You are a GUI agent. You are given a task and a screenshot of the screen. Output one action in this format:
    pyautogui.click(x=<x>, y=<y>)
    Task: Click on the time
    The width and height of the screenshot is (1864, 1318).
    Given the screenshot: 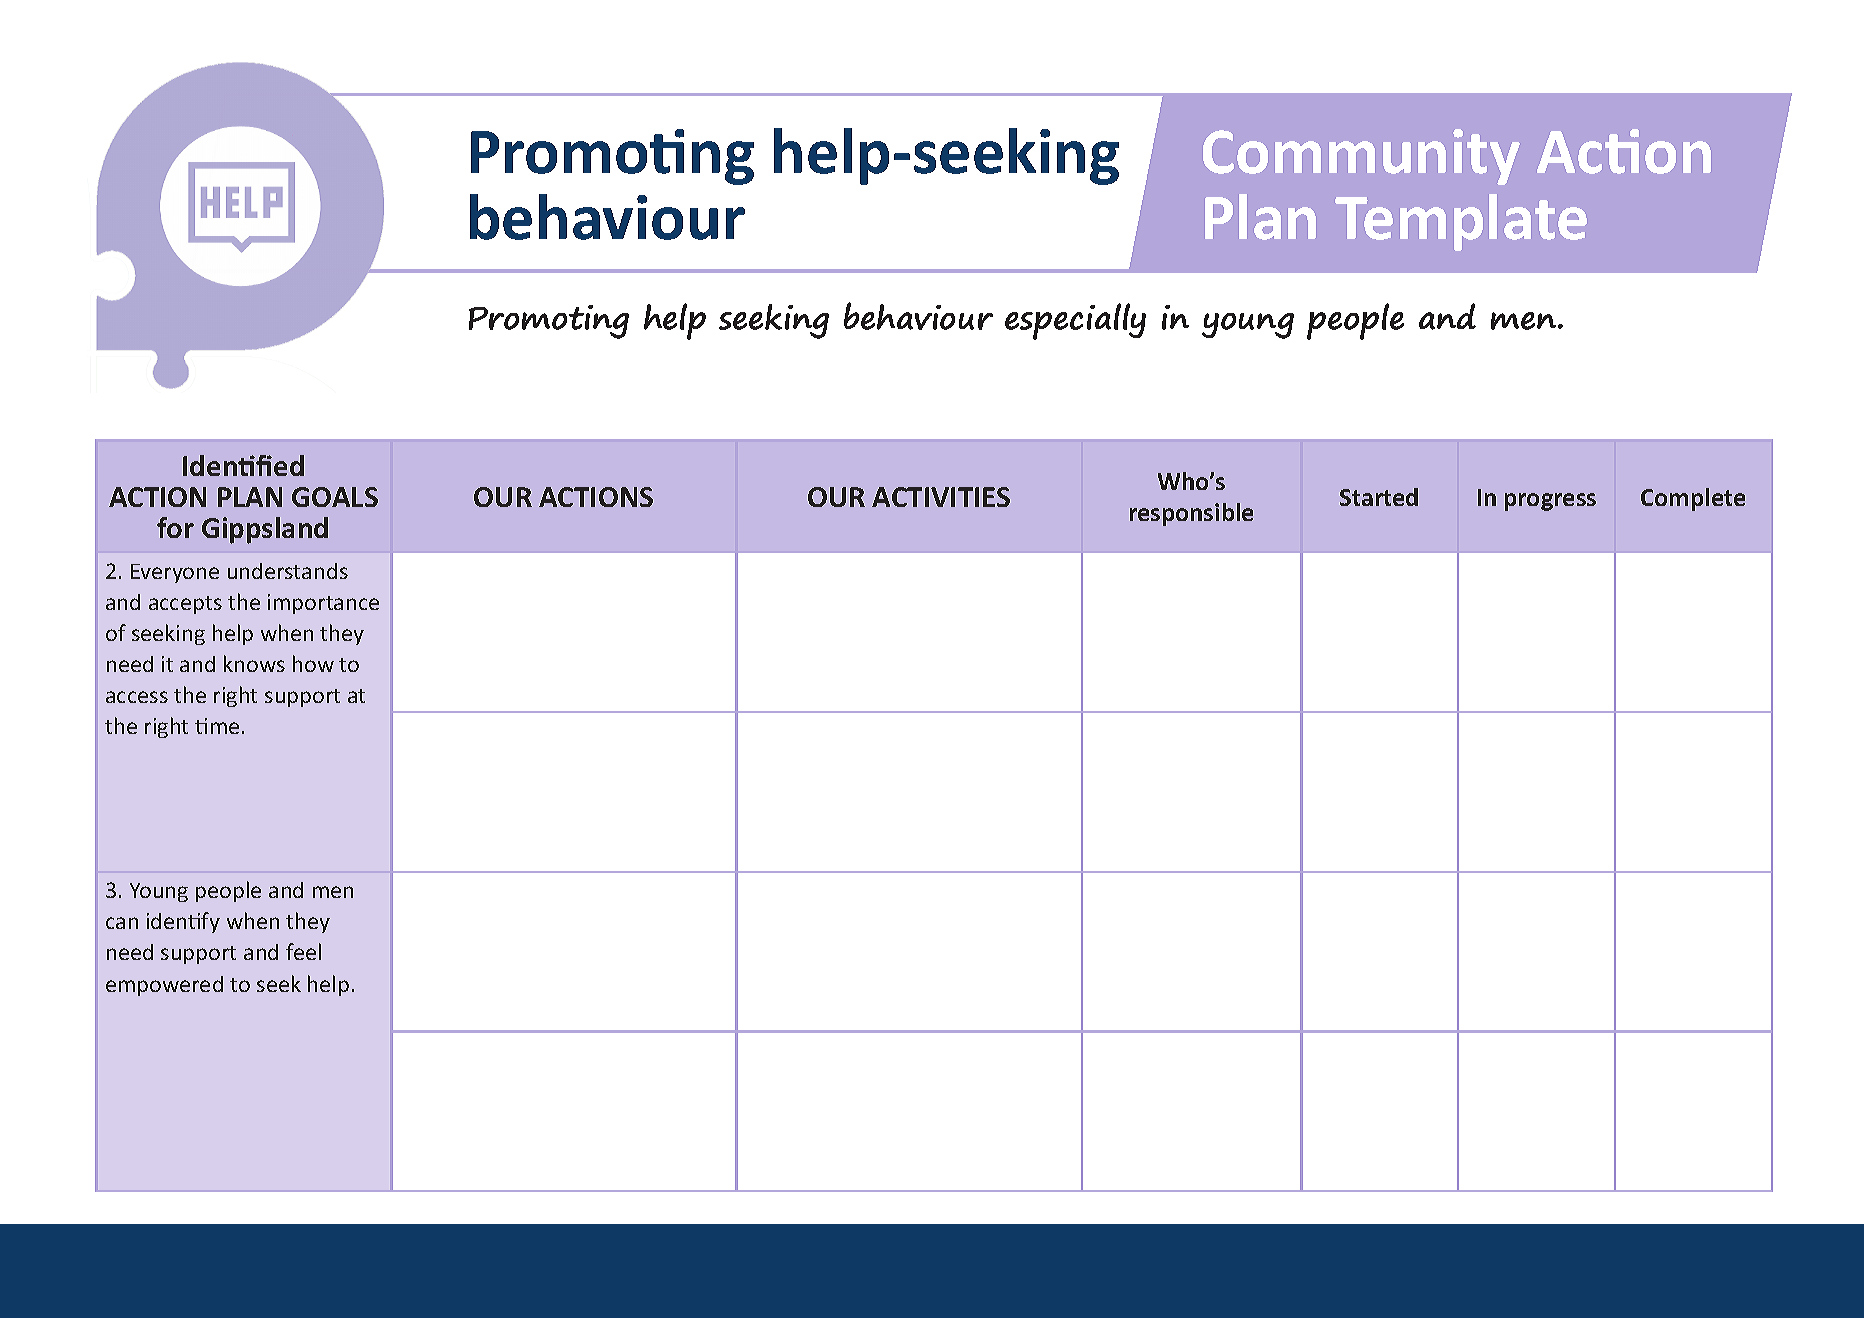 What is the action you would take?
    pyautogui.click(x=217, y=726)
